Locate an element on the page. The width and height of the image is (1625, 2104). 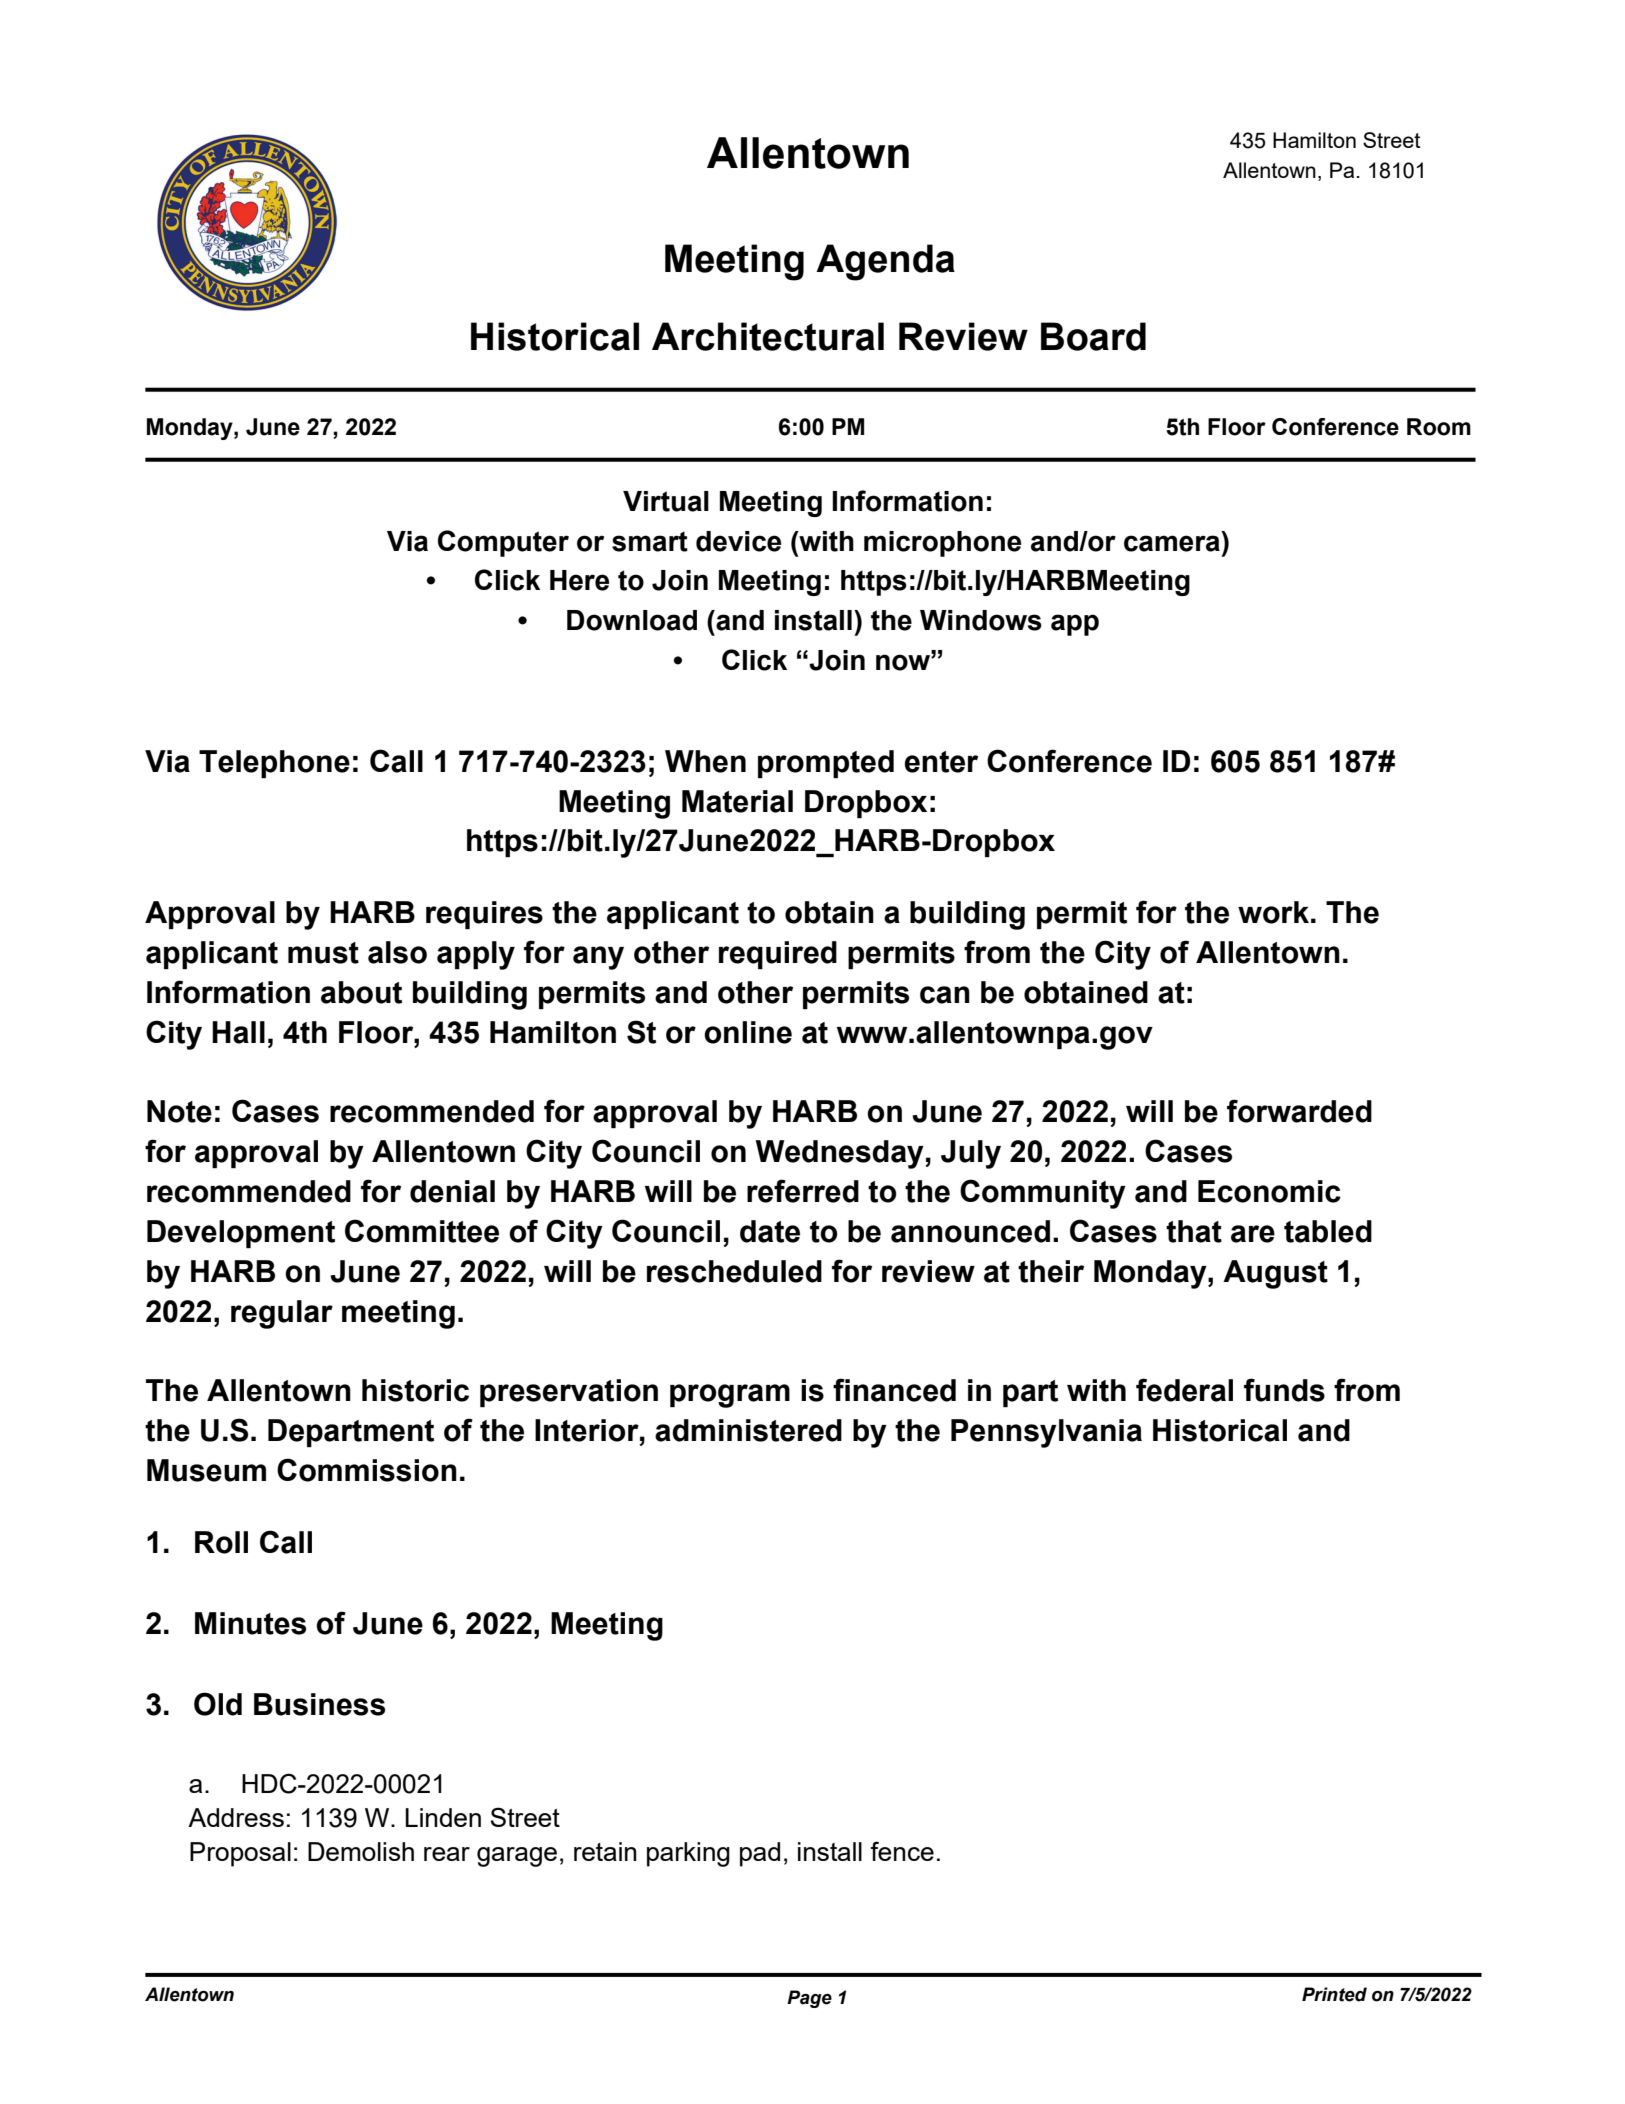
administered is located at coordinates (748, 1430).
